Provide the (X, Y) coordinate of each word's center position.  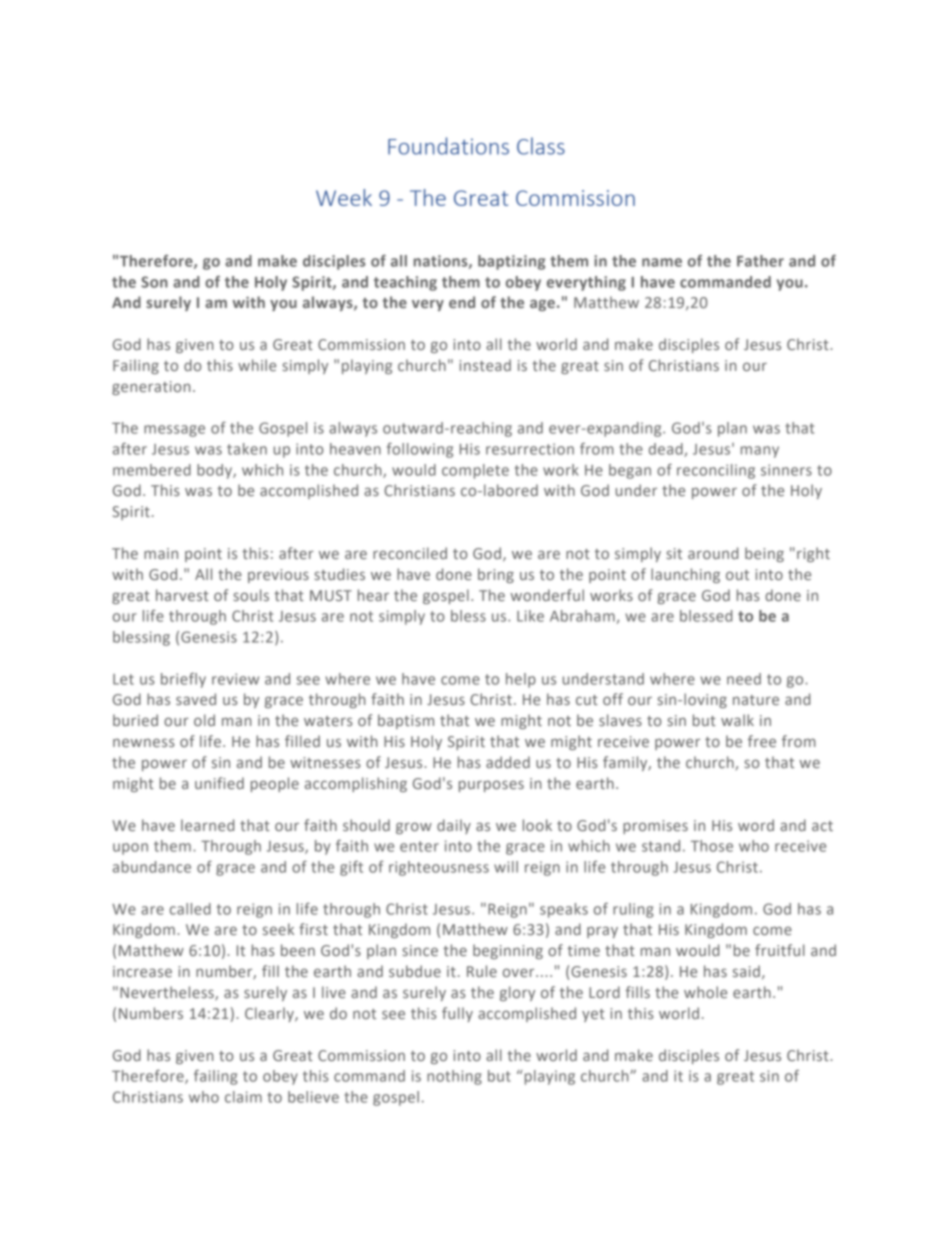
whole (705, 992)
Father (760, 261)
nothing (454, 1077)
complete (475, 471)
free (762, 741)
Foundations (448, 146)
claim (243, 1097)
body (215, 471)
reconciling (716, 471)
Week (344, 197)
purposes (491, 786)
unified (219, 783)
